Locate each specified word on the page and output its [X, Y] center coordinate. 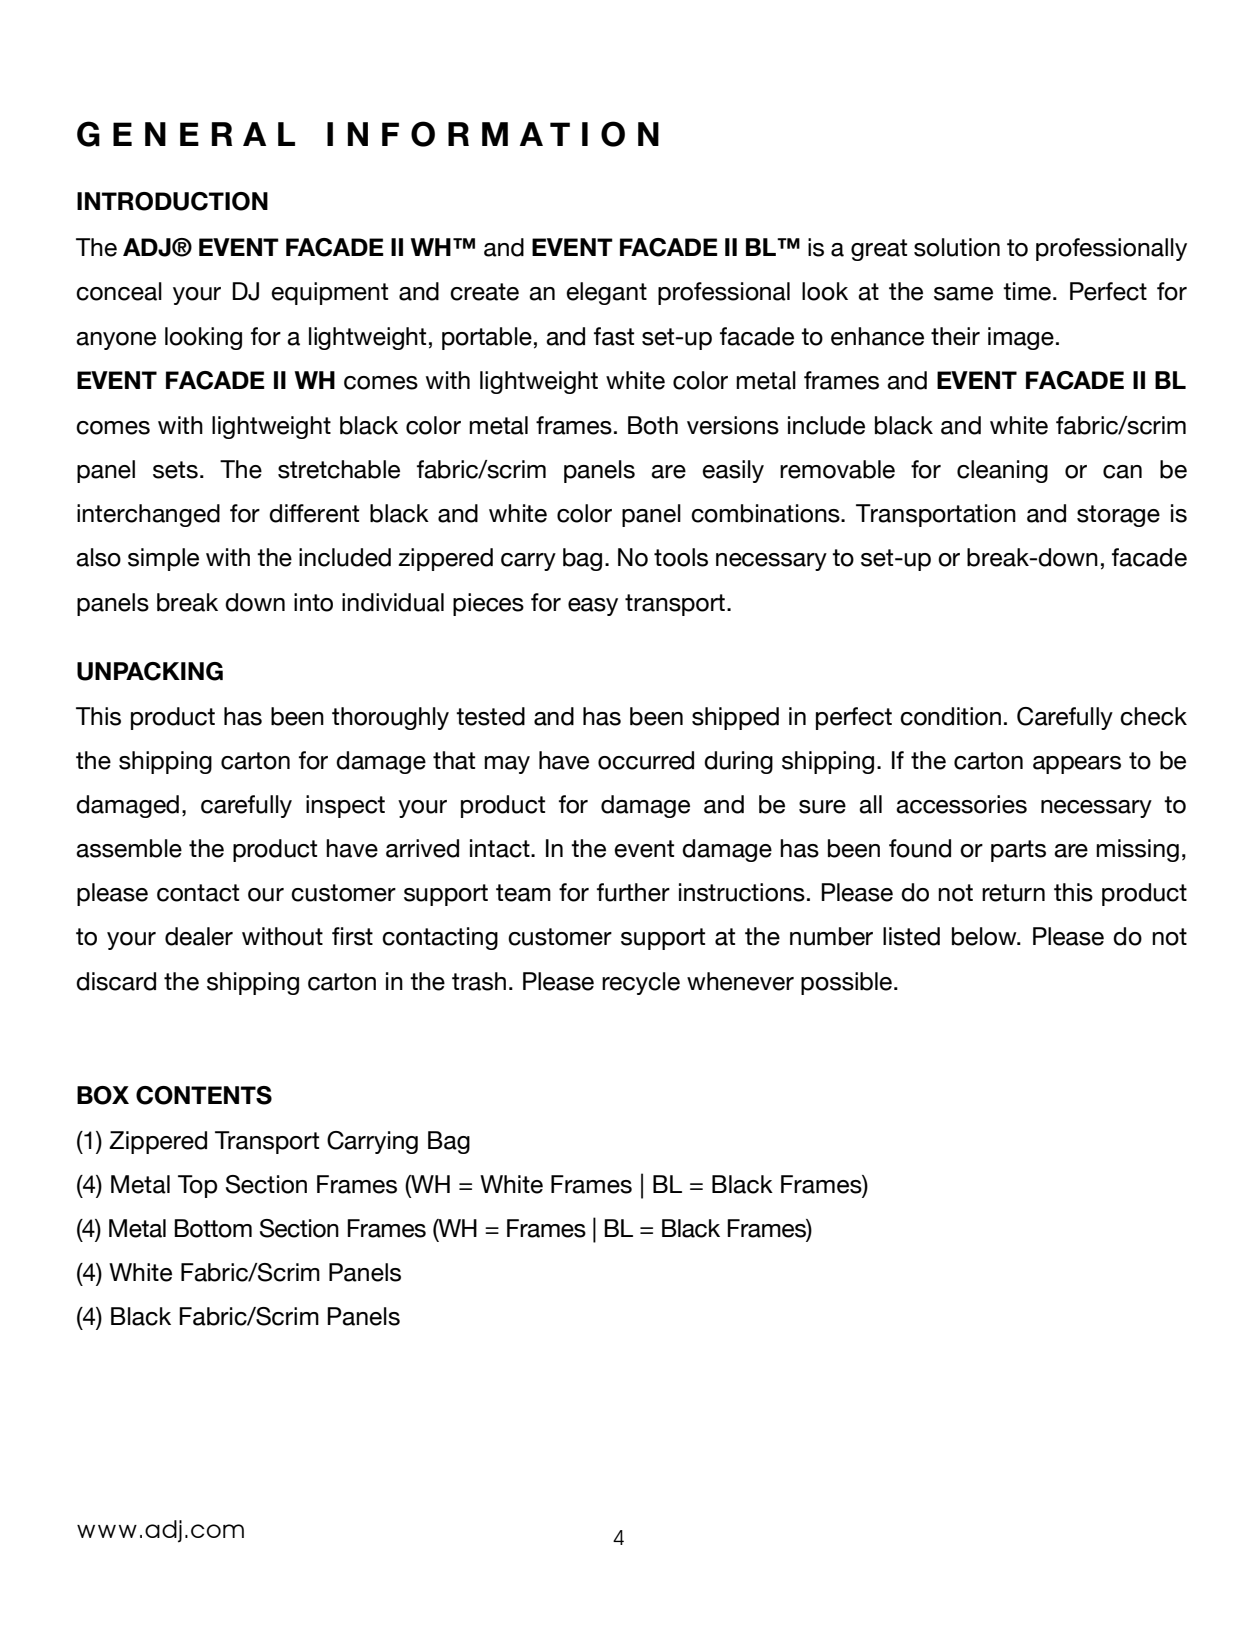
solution [957, 247]
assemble [129, 848]
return [1013, 893]
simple [163, 559]
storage [1118, 516]
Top [198, 1186]
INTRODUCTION [172, 201]
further [633, 892]
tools [681, 557]
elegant [606, 293]
